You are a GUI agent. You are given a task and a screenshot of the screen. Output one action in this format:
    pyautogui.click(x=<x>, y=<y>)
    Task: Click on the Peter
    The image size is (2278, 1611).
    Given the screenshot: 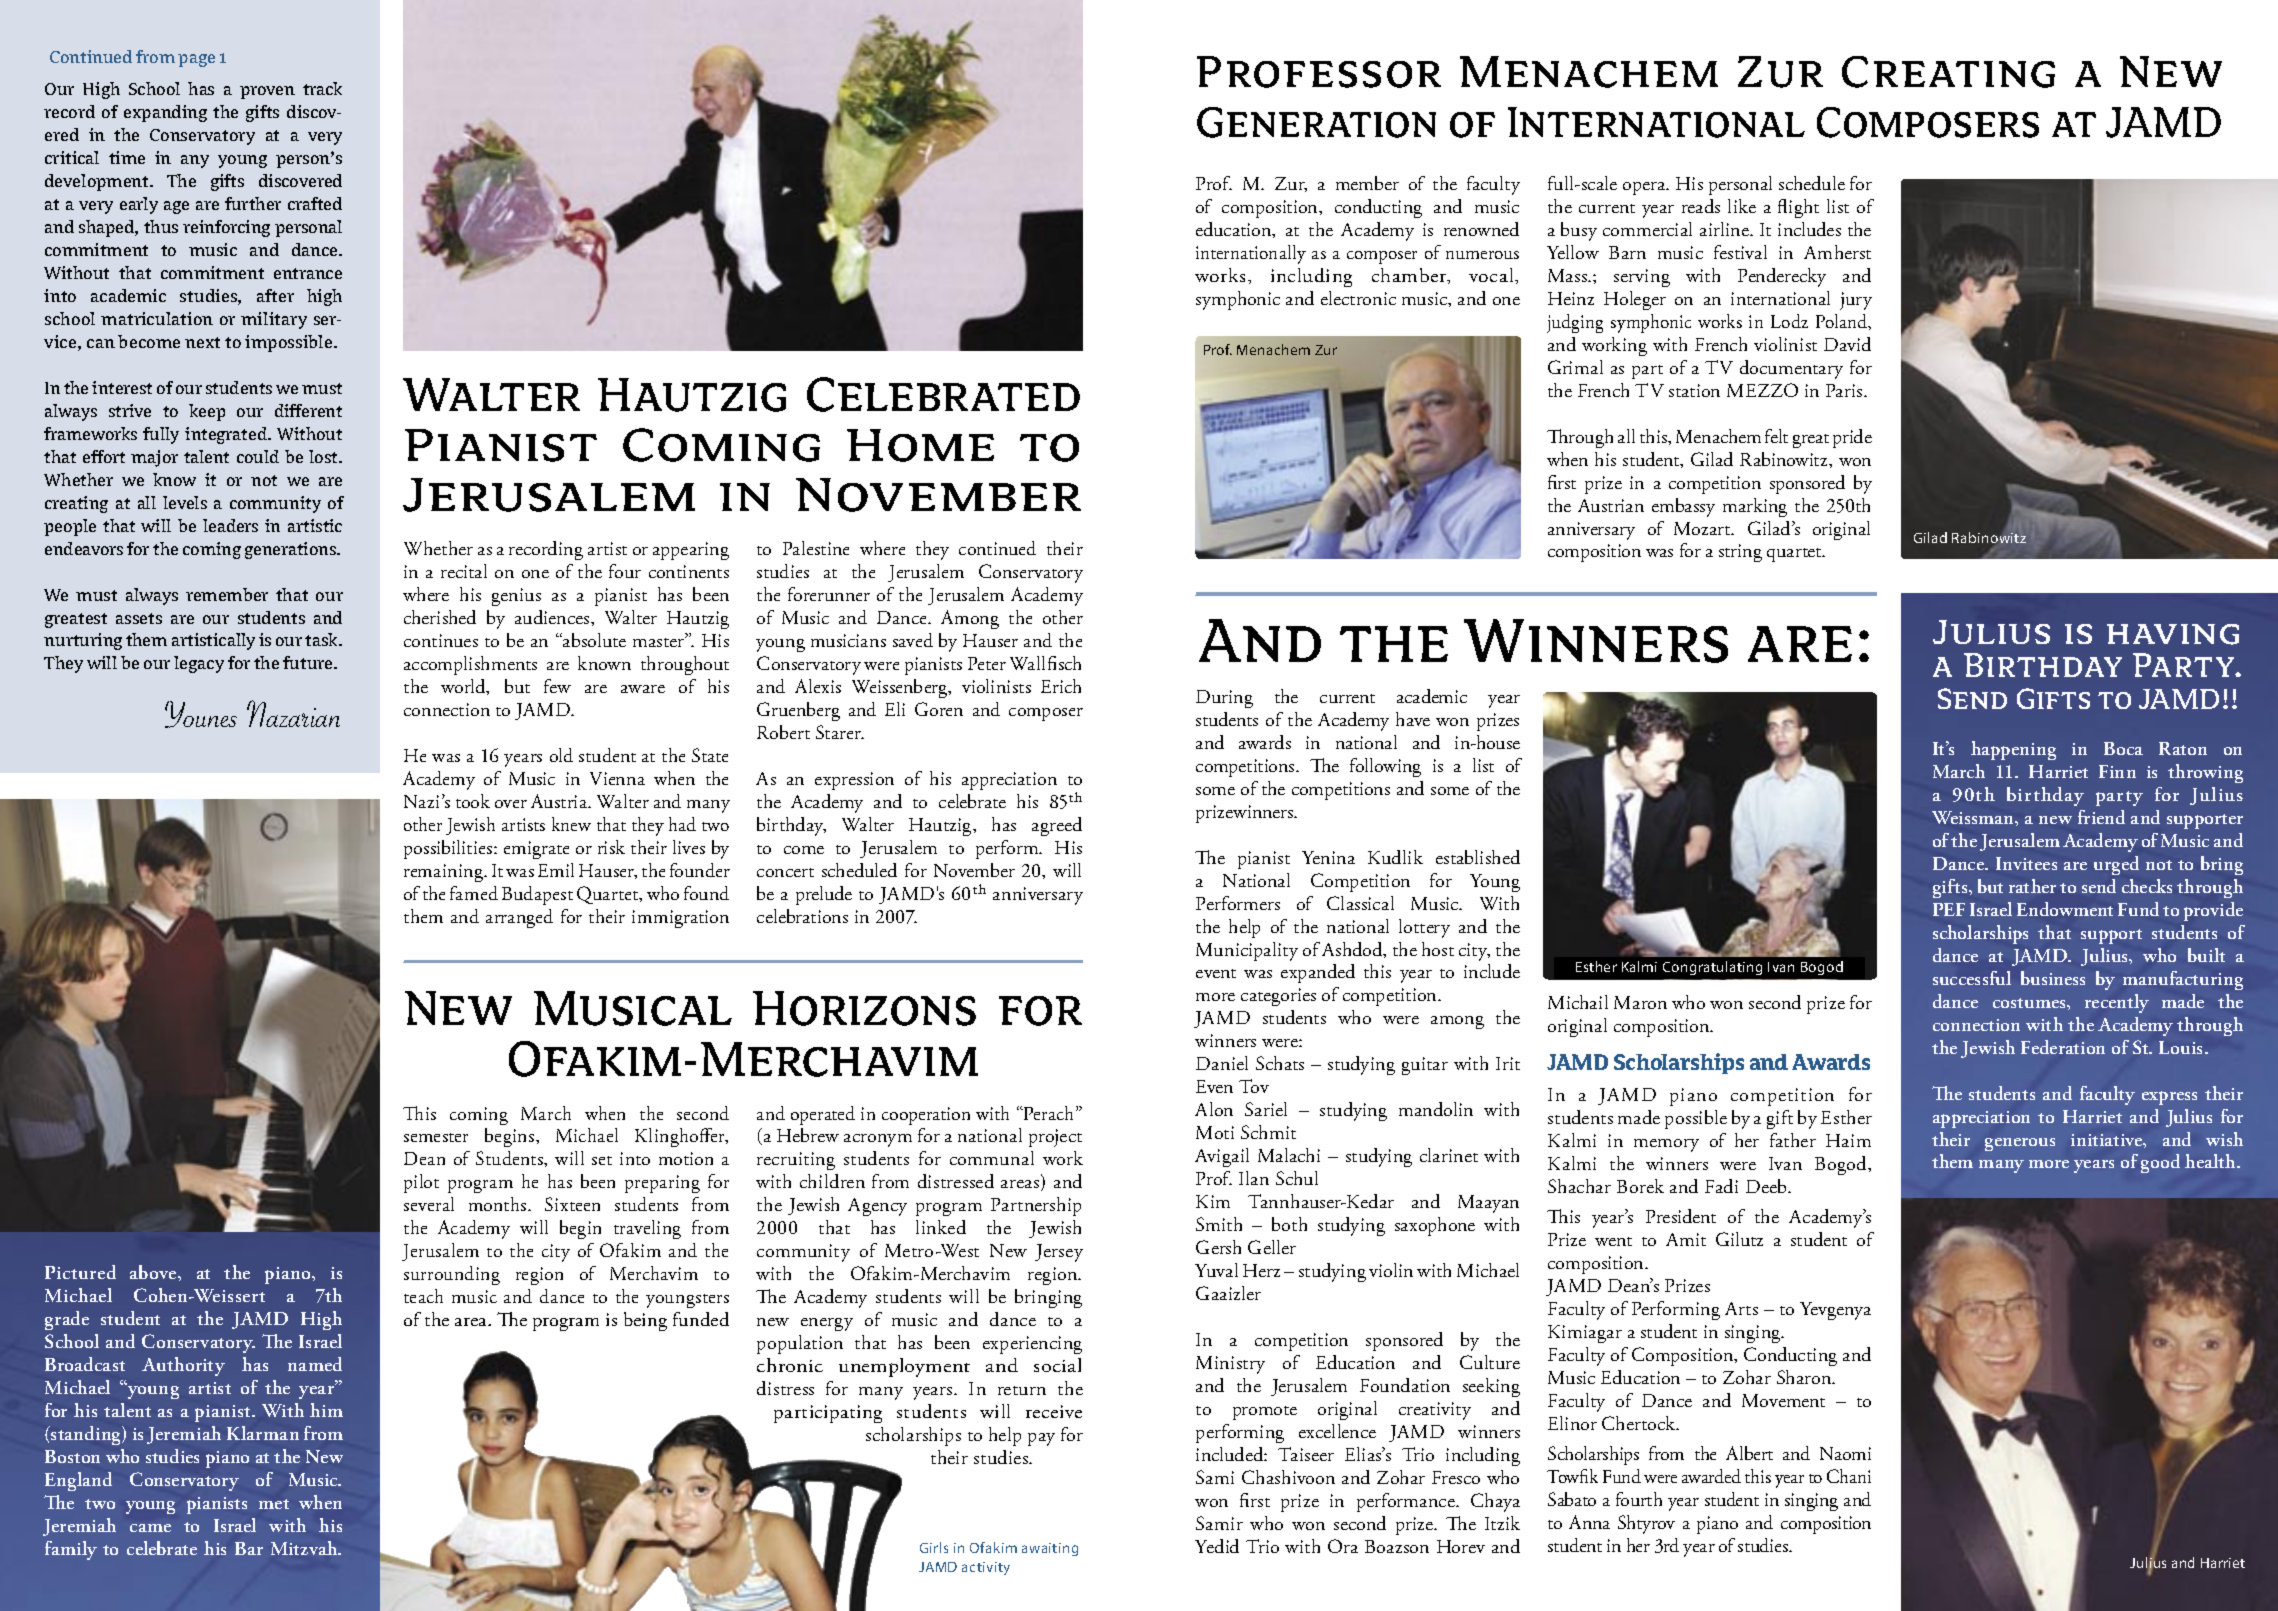 What is the action you would take?
    pyautogui.click(x=987, y=663)
